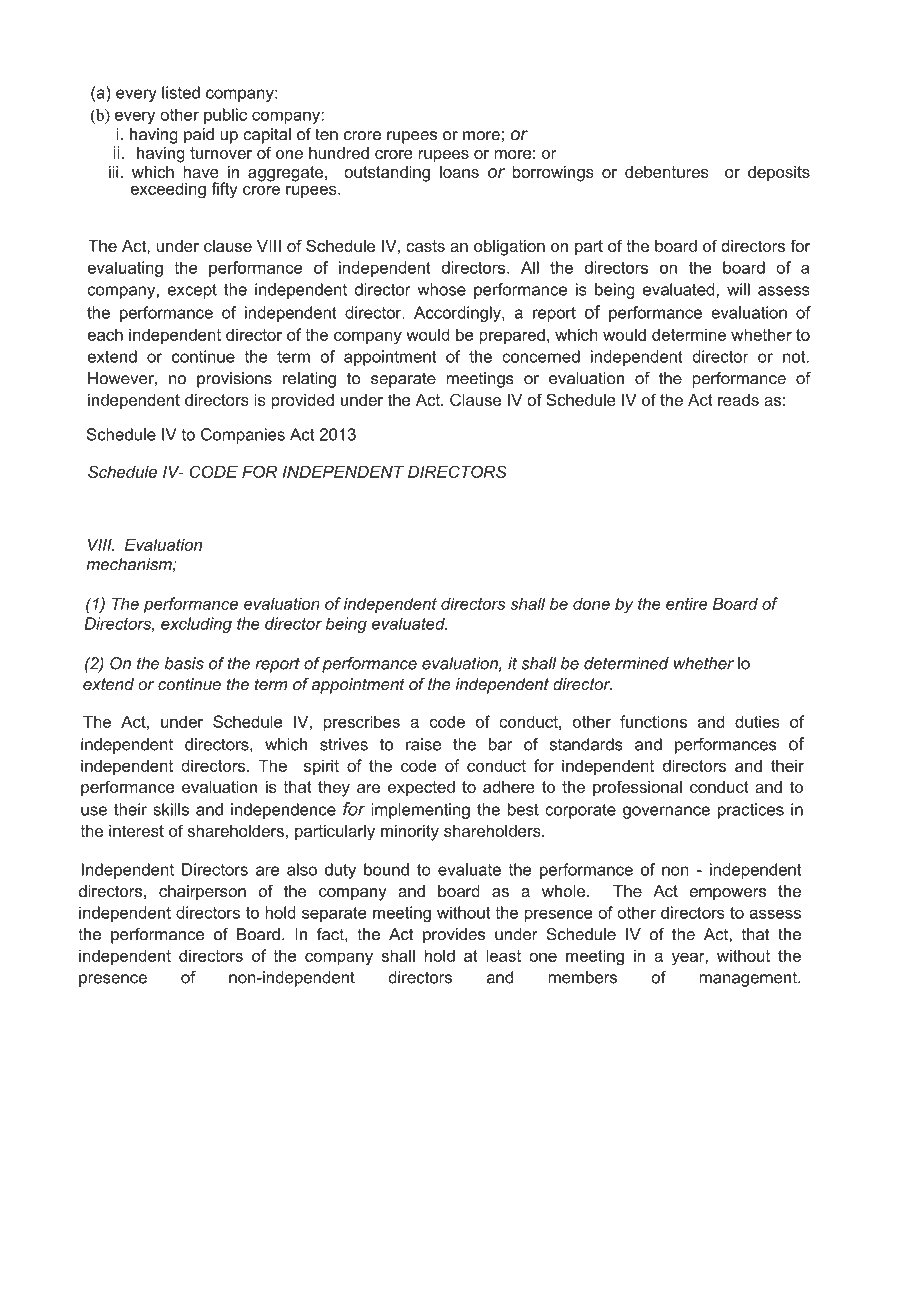 The height and width of the screenshot is (1316, 911). I want to click on paid, so click(199, 136).
